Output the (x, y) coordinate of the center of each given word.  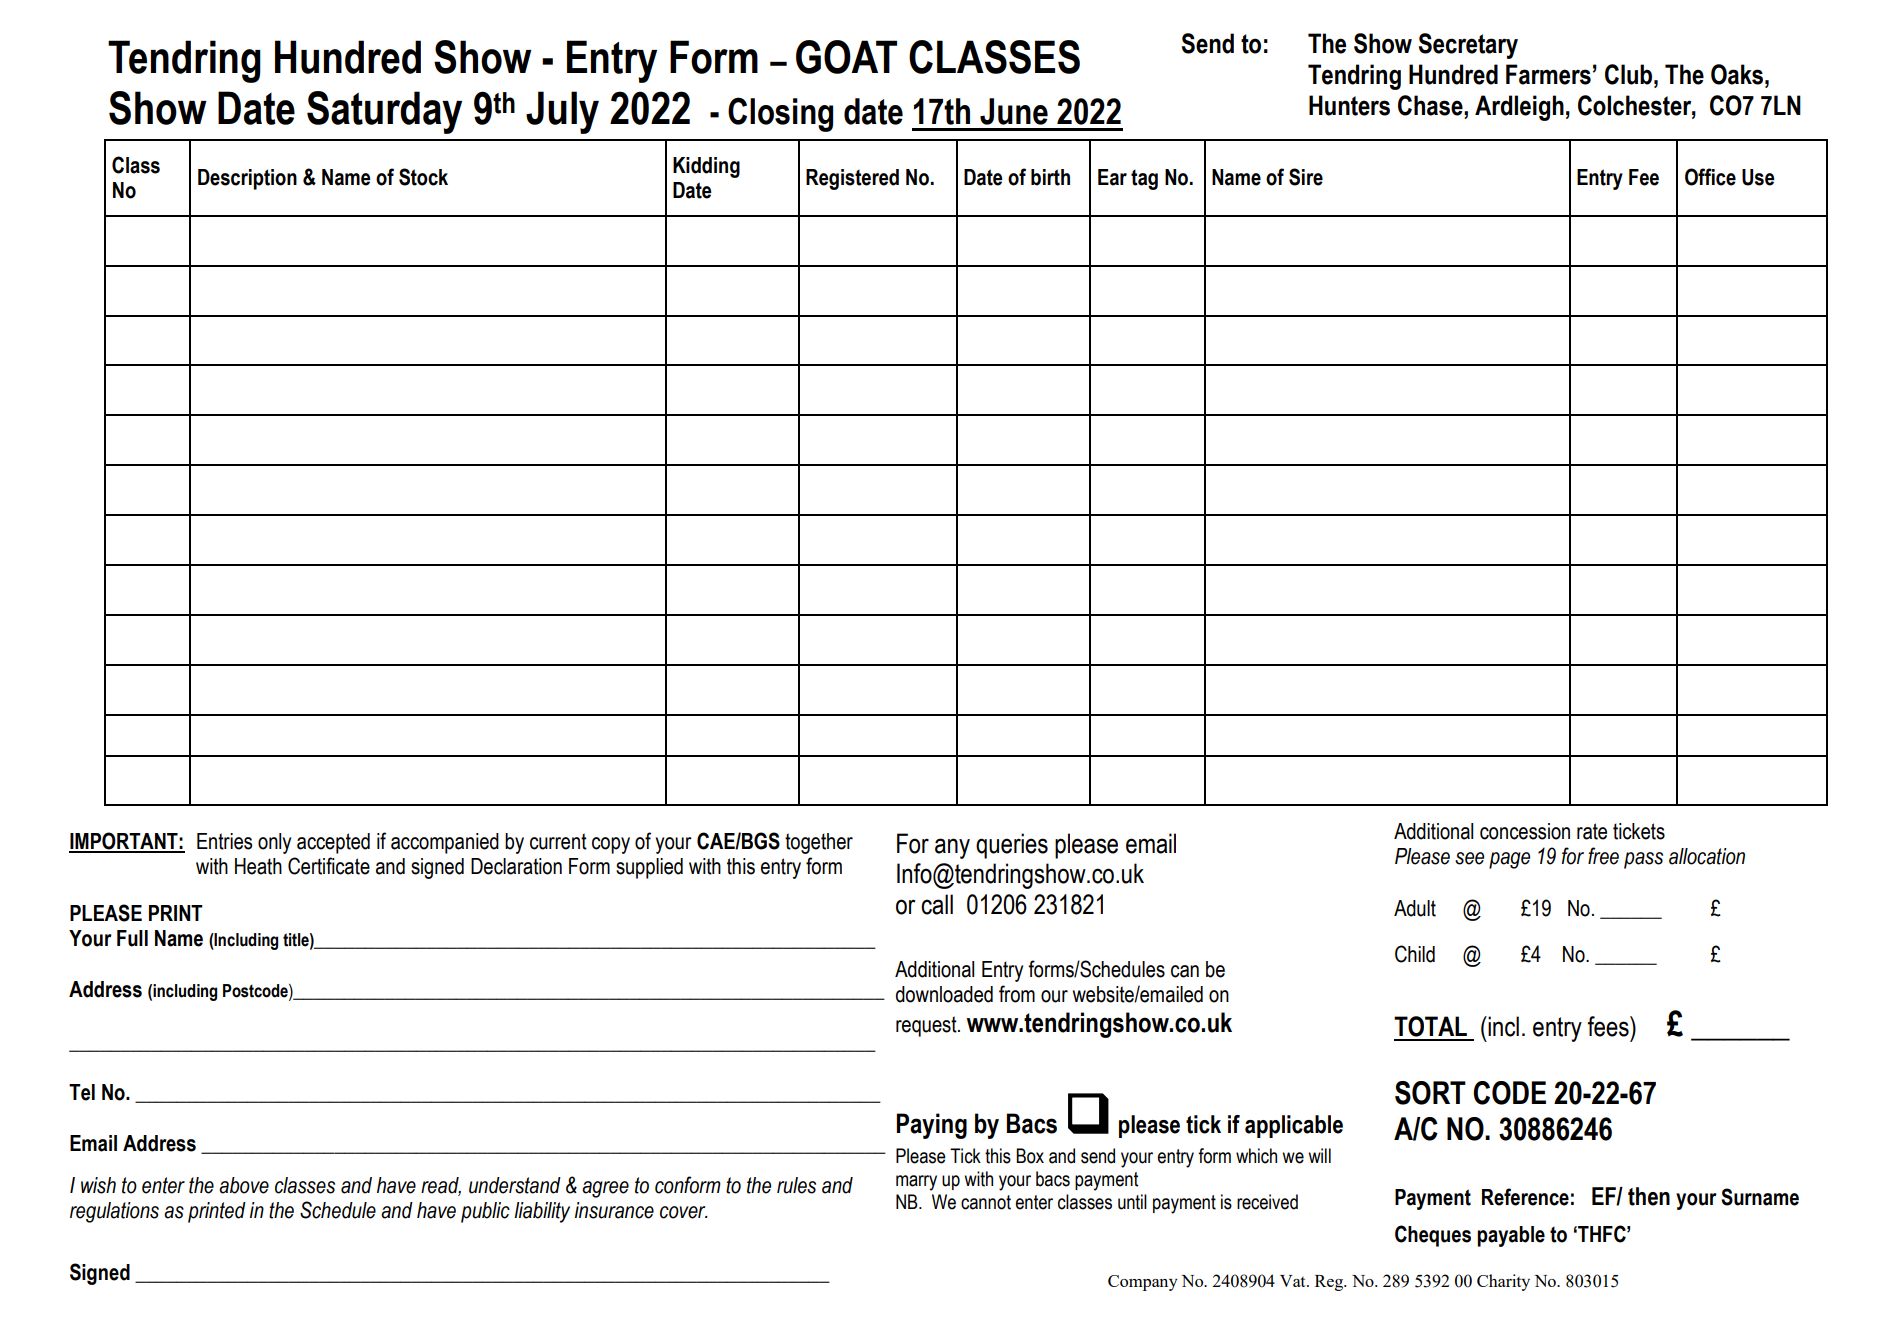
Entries (224, 841)
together (819, 843)
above (244, 1185)
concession (1525, 831)
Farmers (1548, 74)
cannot (986, 1202)
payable (1511, 1236)
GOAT (846, 57)
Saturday (384, 112)
